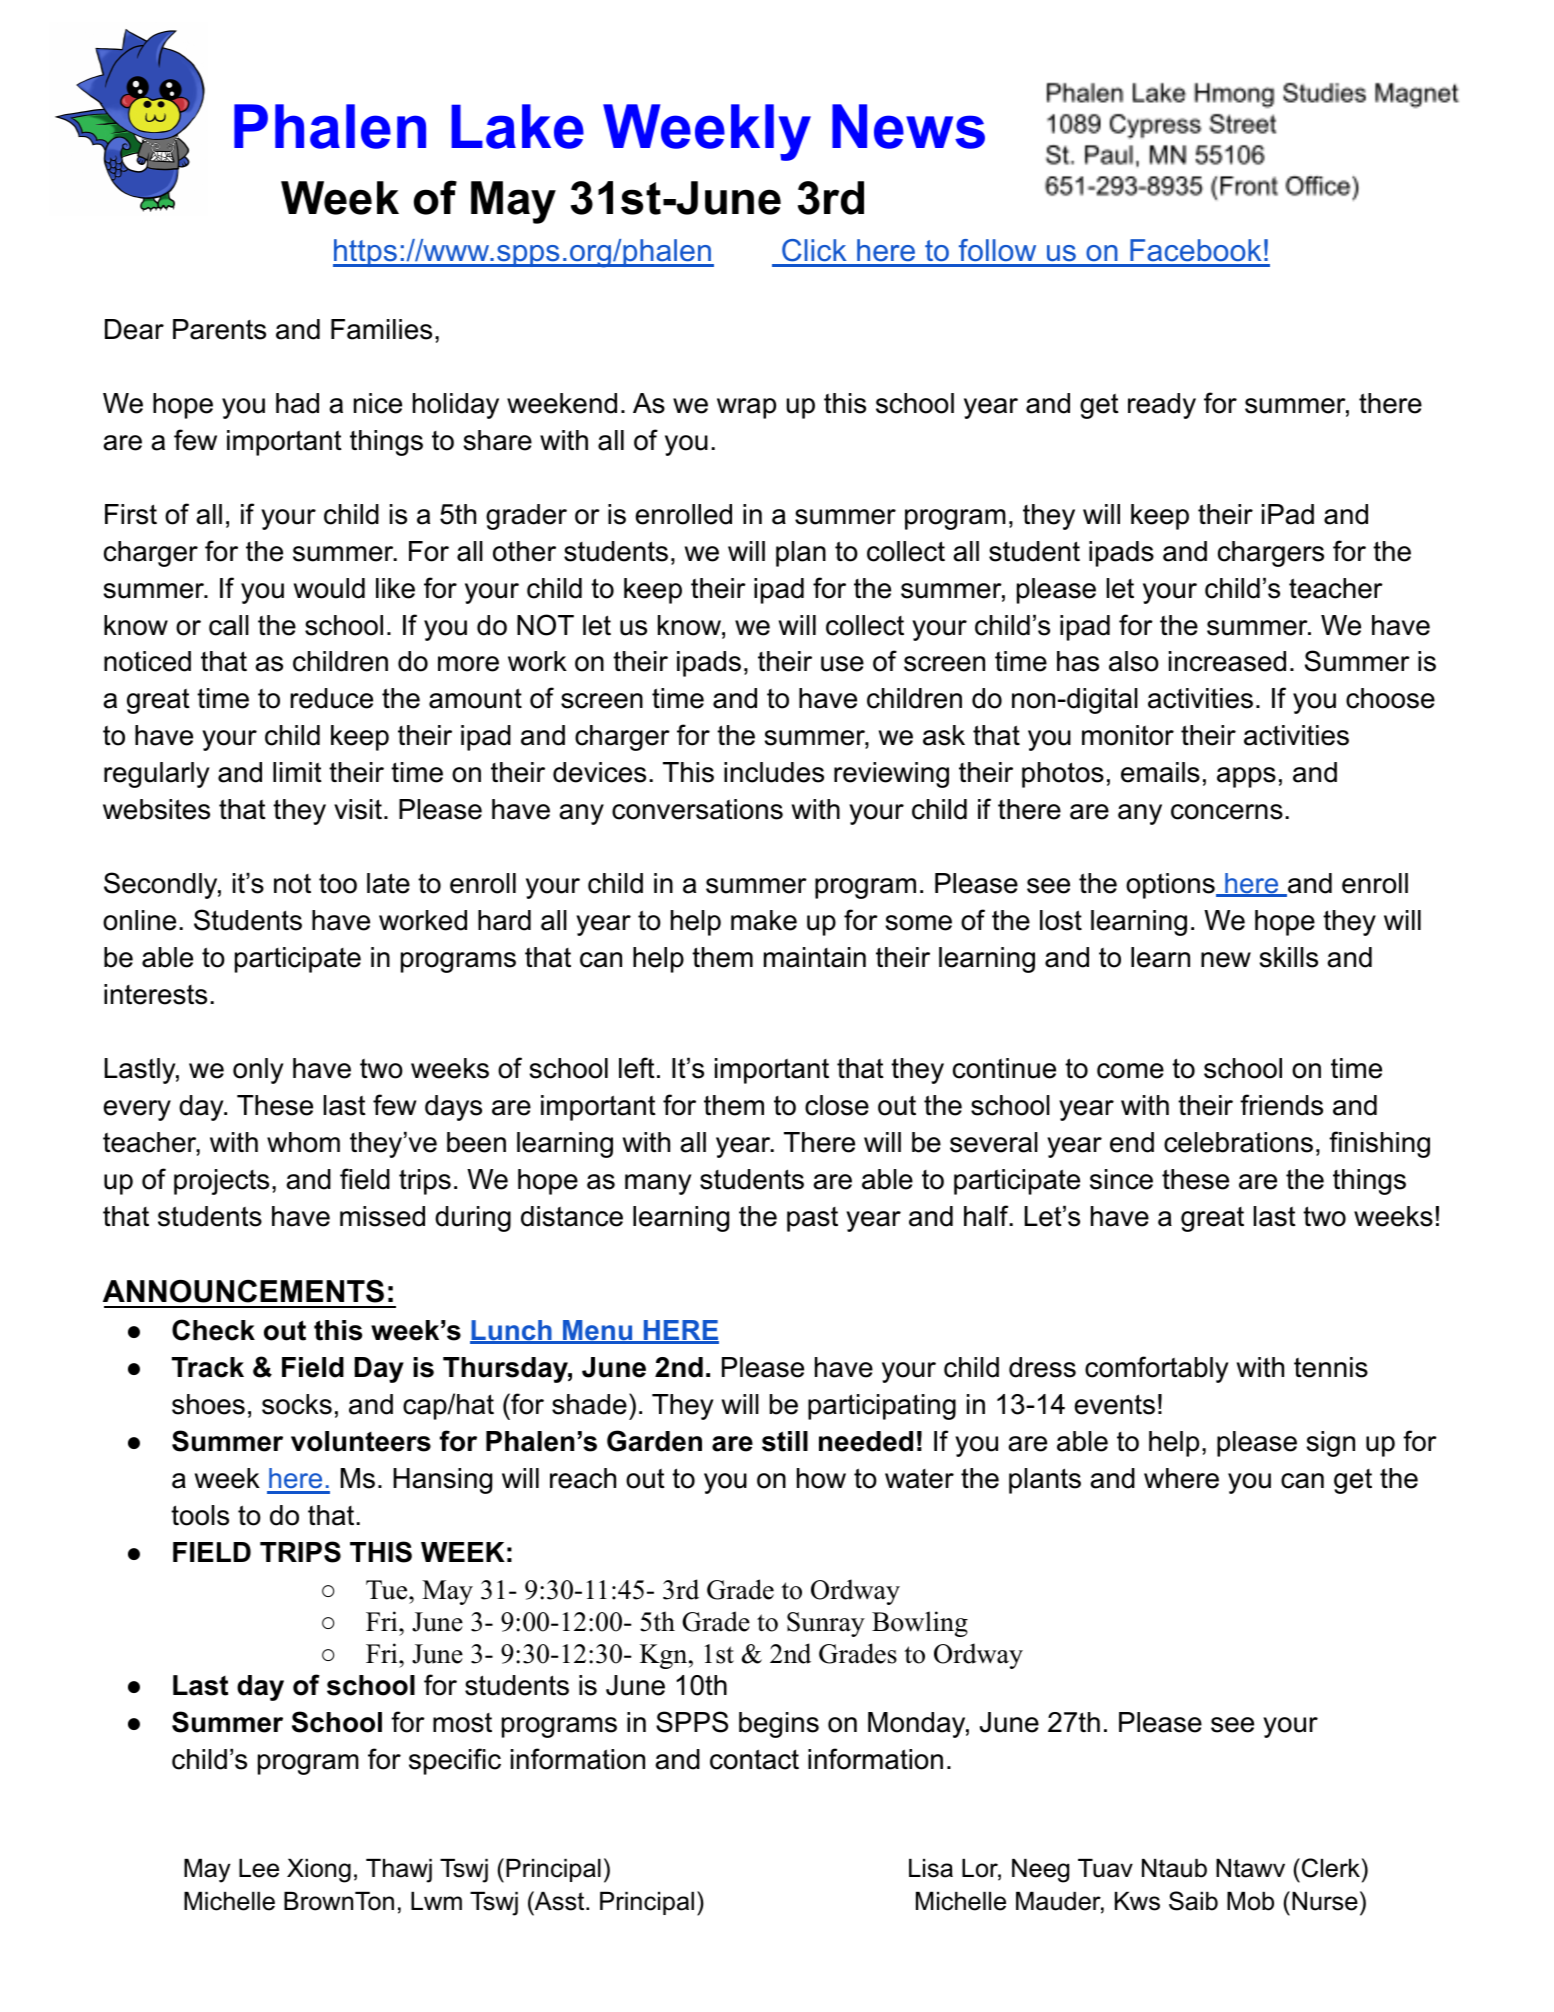 The image size is (1554, 2012). Describe the element at coordinates (329, 588) in the screenshot. I see `would` at that location.
